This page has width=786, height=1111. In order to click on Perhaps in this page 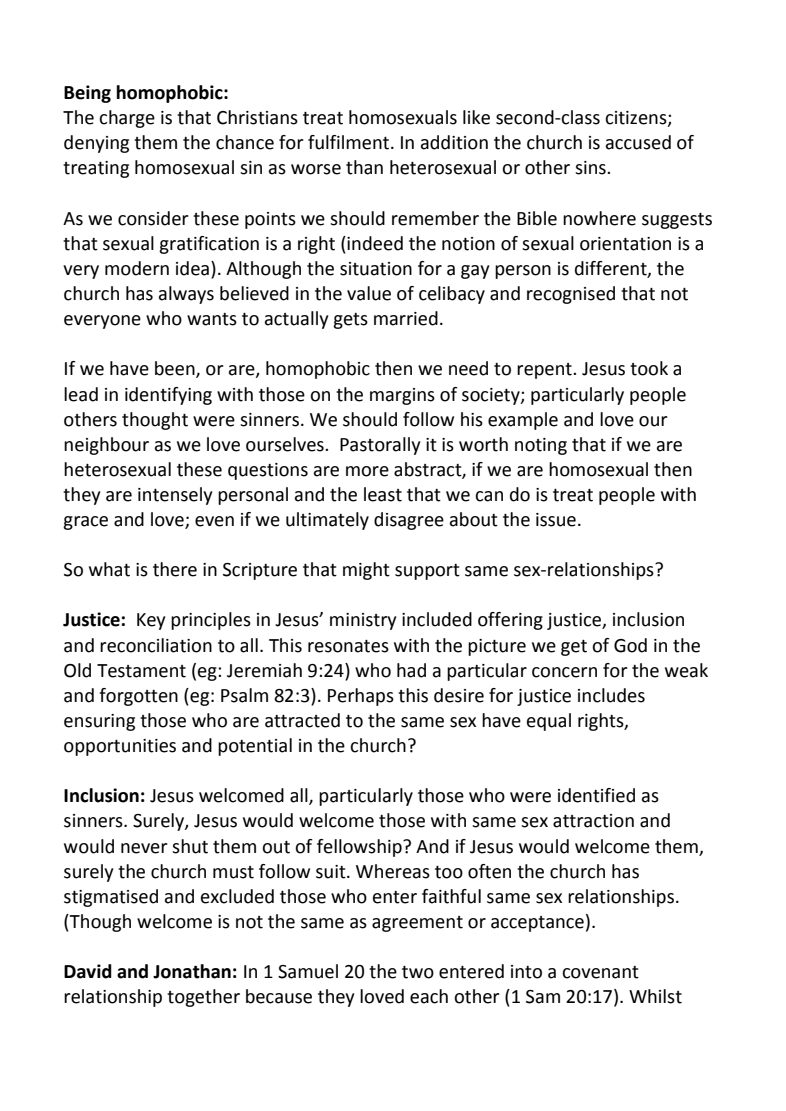, I will do `click(361, 697)`.
